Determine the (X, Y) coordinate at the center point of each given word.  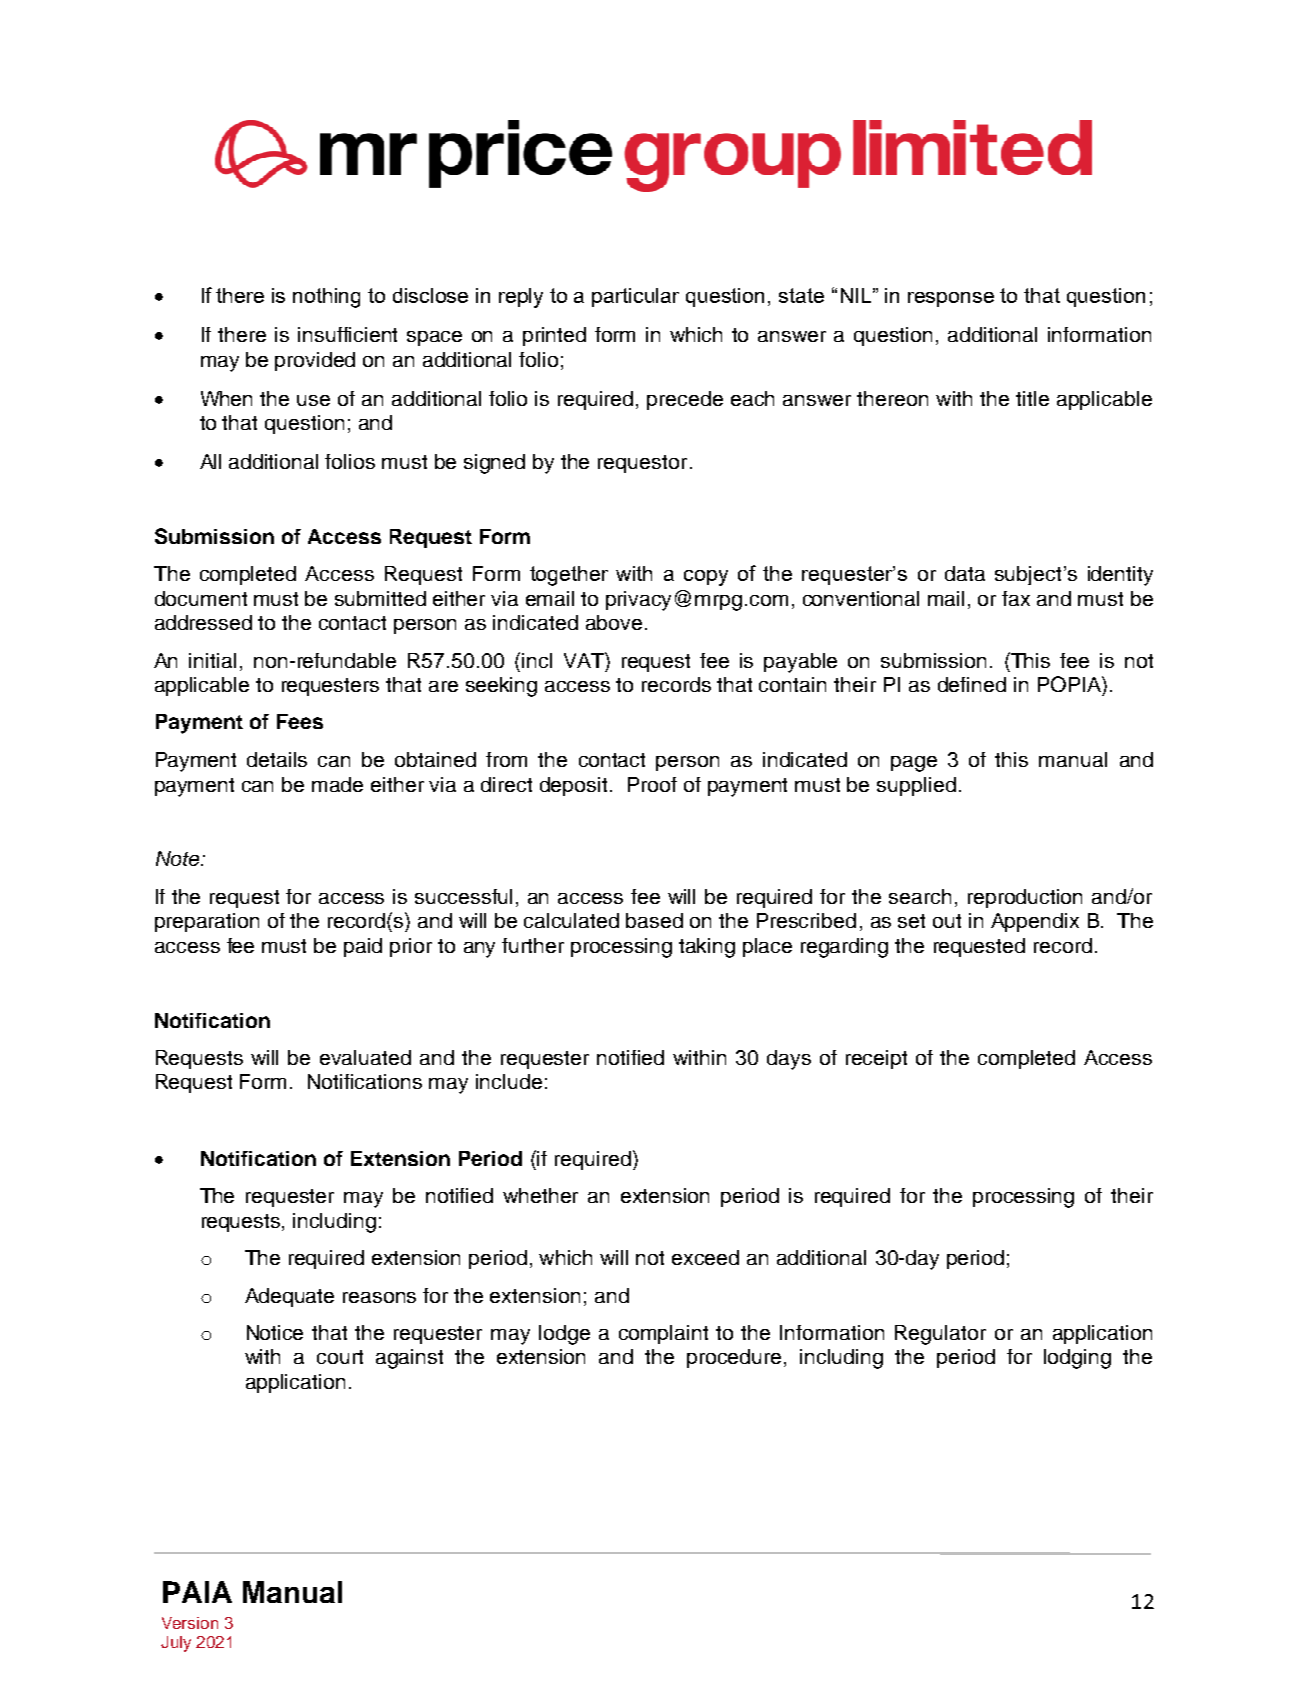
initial (212, 660)
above (614, 622)
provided (315, 361)
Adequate (289, 1297)
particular (635, 297)
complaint (663, 1334)
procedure (736, 1358)
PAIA (197, 1592)
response (951, 299)
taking (707, 948)
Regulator (940, 1335)
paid (363, 947)
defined (972, 684)
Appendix (1035, 922)
